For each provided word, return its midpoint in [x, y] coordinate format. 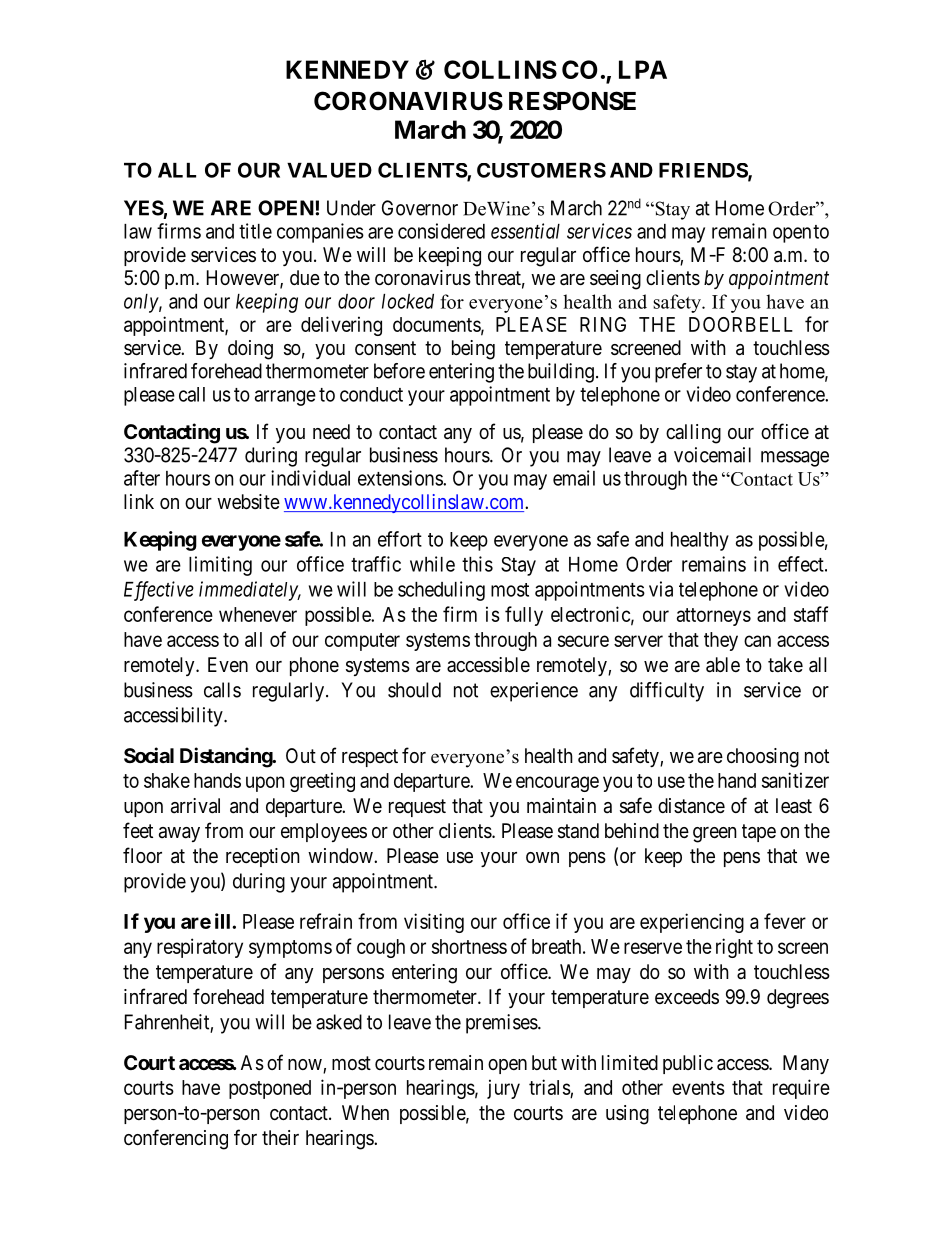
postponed [270, 1089]
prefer [678, 373]
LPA [643, 69]
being [473, 350]
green [715, 835]
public [688, 1064]
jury [503, 1089]
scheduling [441, 591]
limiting [220, 566]
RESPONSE [572, 101]
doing [250, 350]
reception [263, 857]
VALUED [329, 170]
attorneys [714, 617]
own [542, 857]
